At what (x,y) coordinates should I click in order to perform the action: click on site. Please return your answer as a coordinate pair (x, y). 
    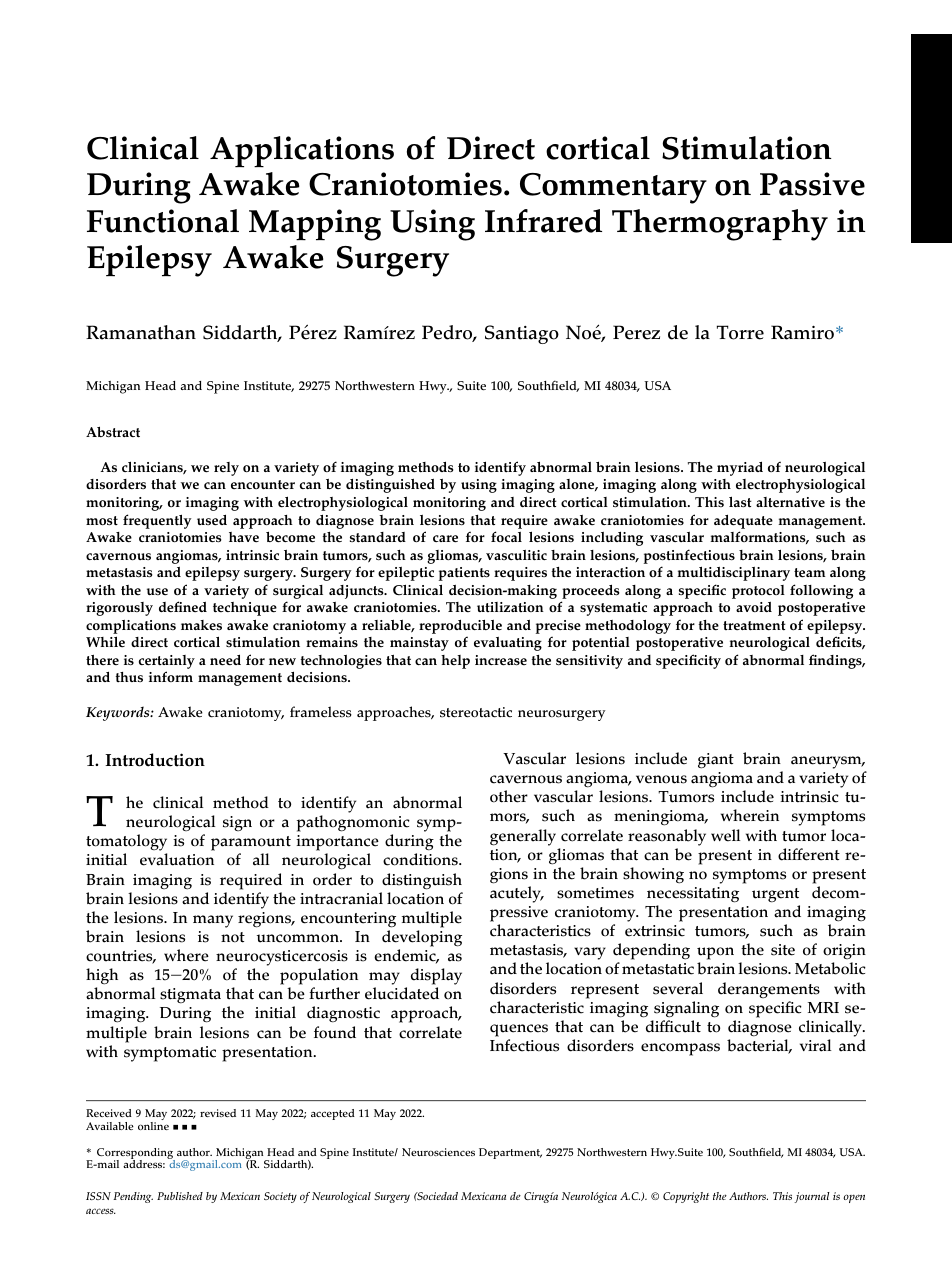
    Looking at the image, I should click on (783, 950).
